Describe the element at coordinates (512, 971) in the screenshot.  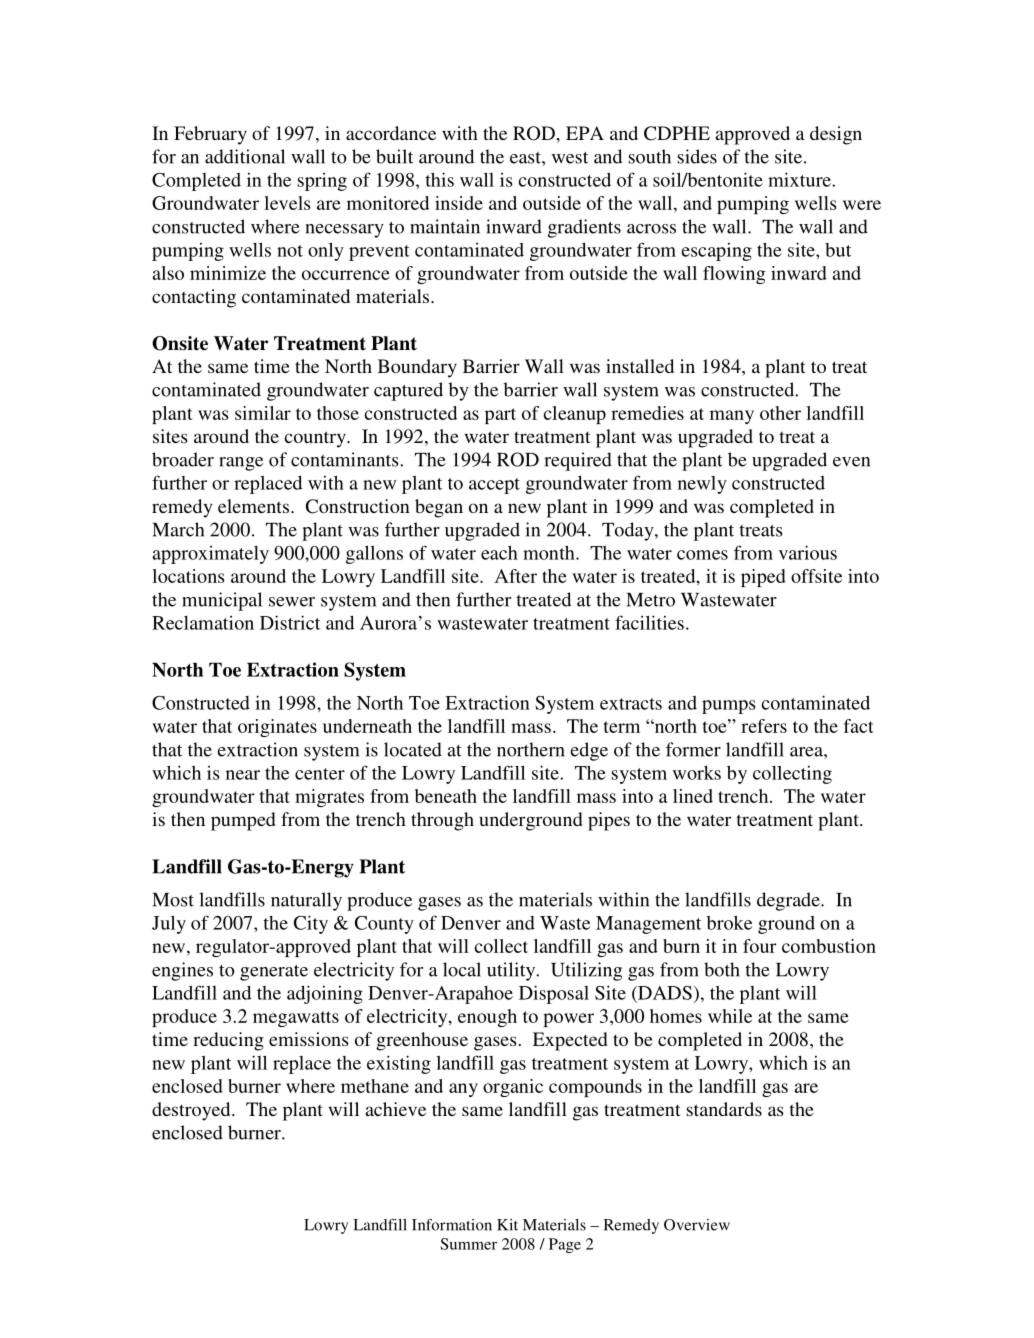
I see `utility` at that location.
